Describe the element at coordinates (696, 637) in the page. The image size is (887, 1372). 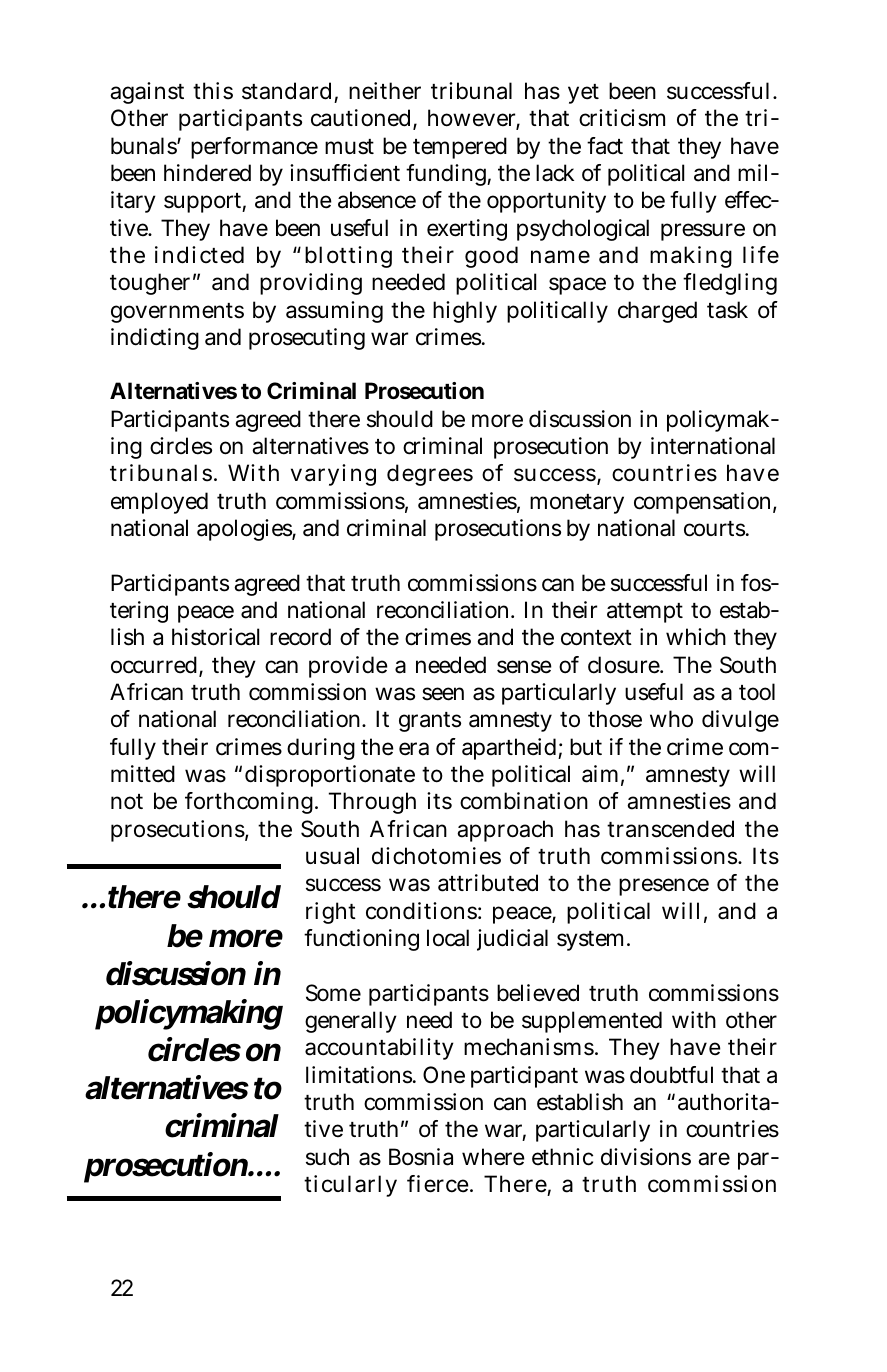
I see `which` at that location.
